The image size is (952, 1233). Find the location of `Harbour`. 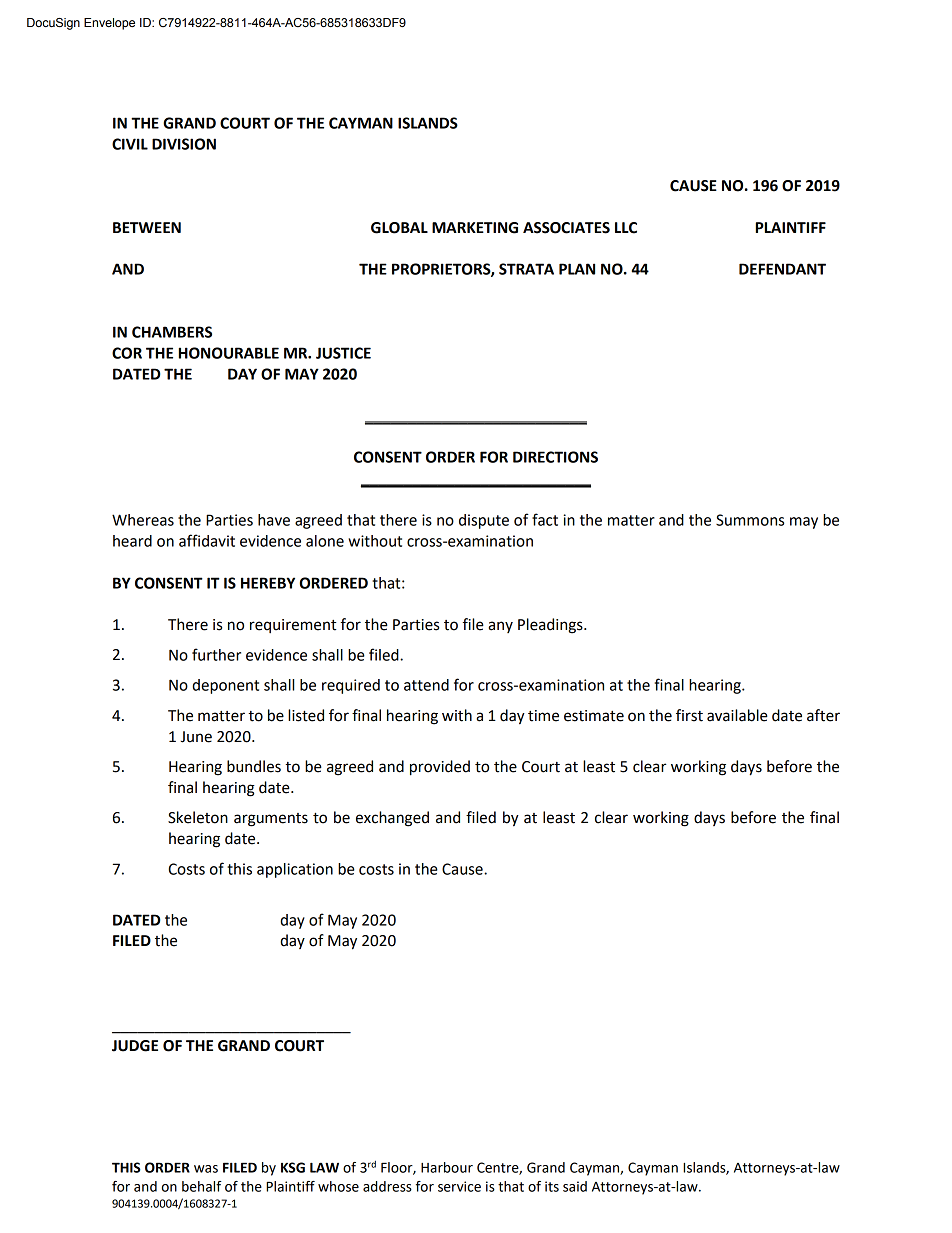

Harbour is located at coordinates (447, 1167).
